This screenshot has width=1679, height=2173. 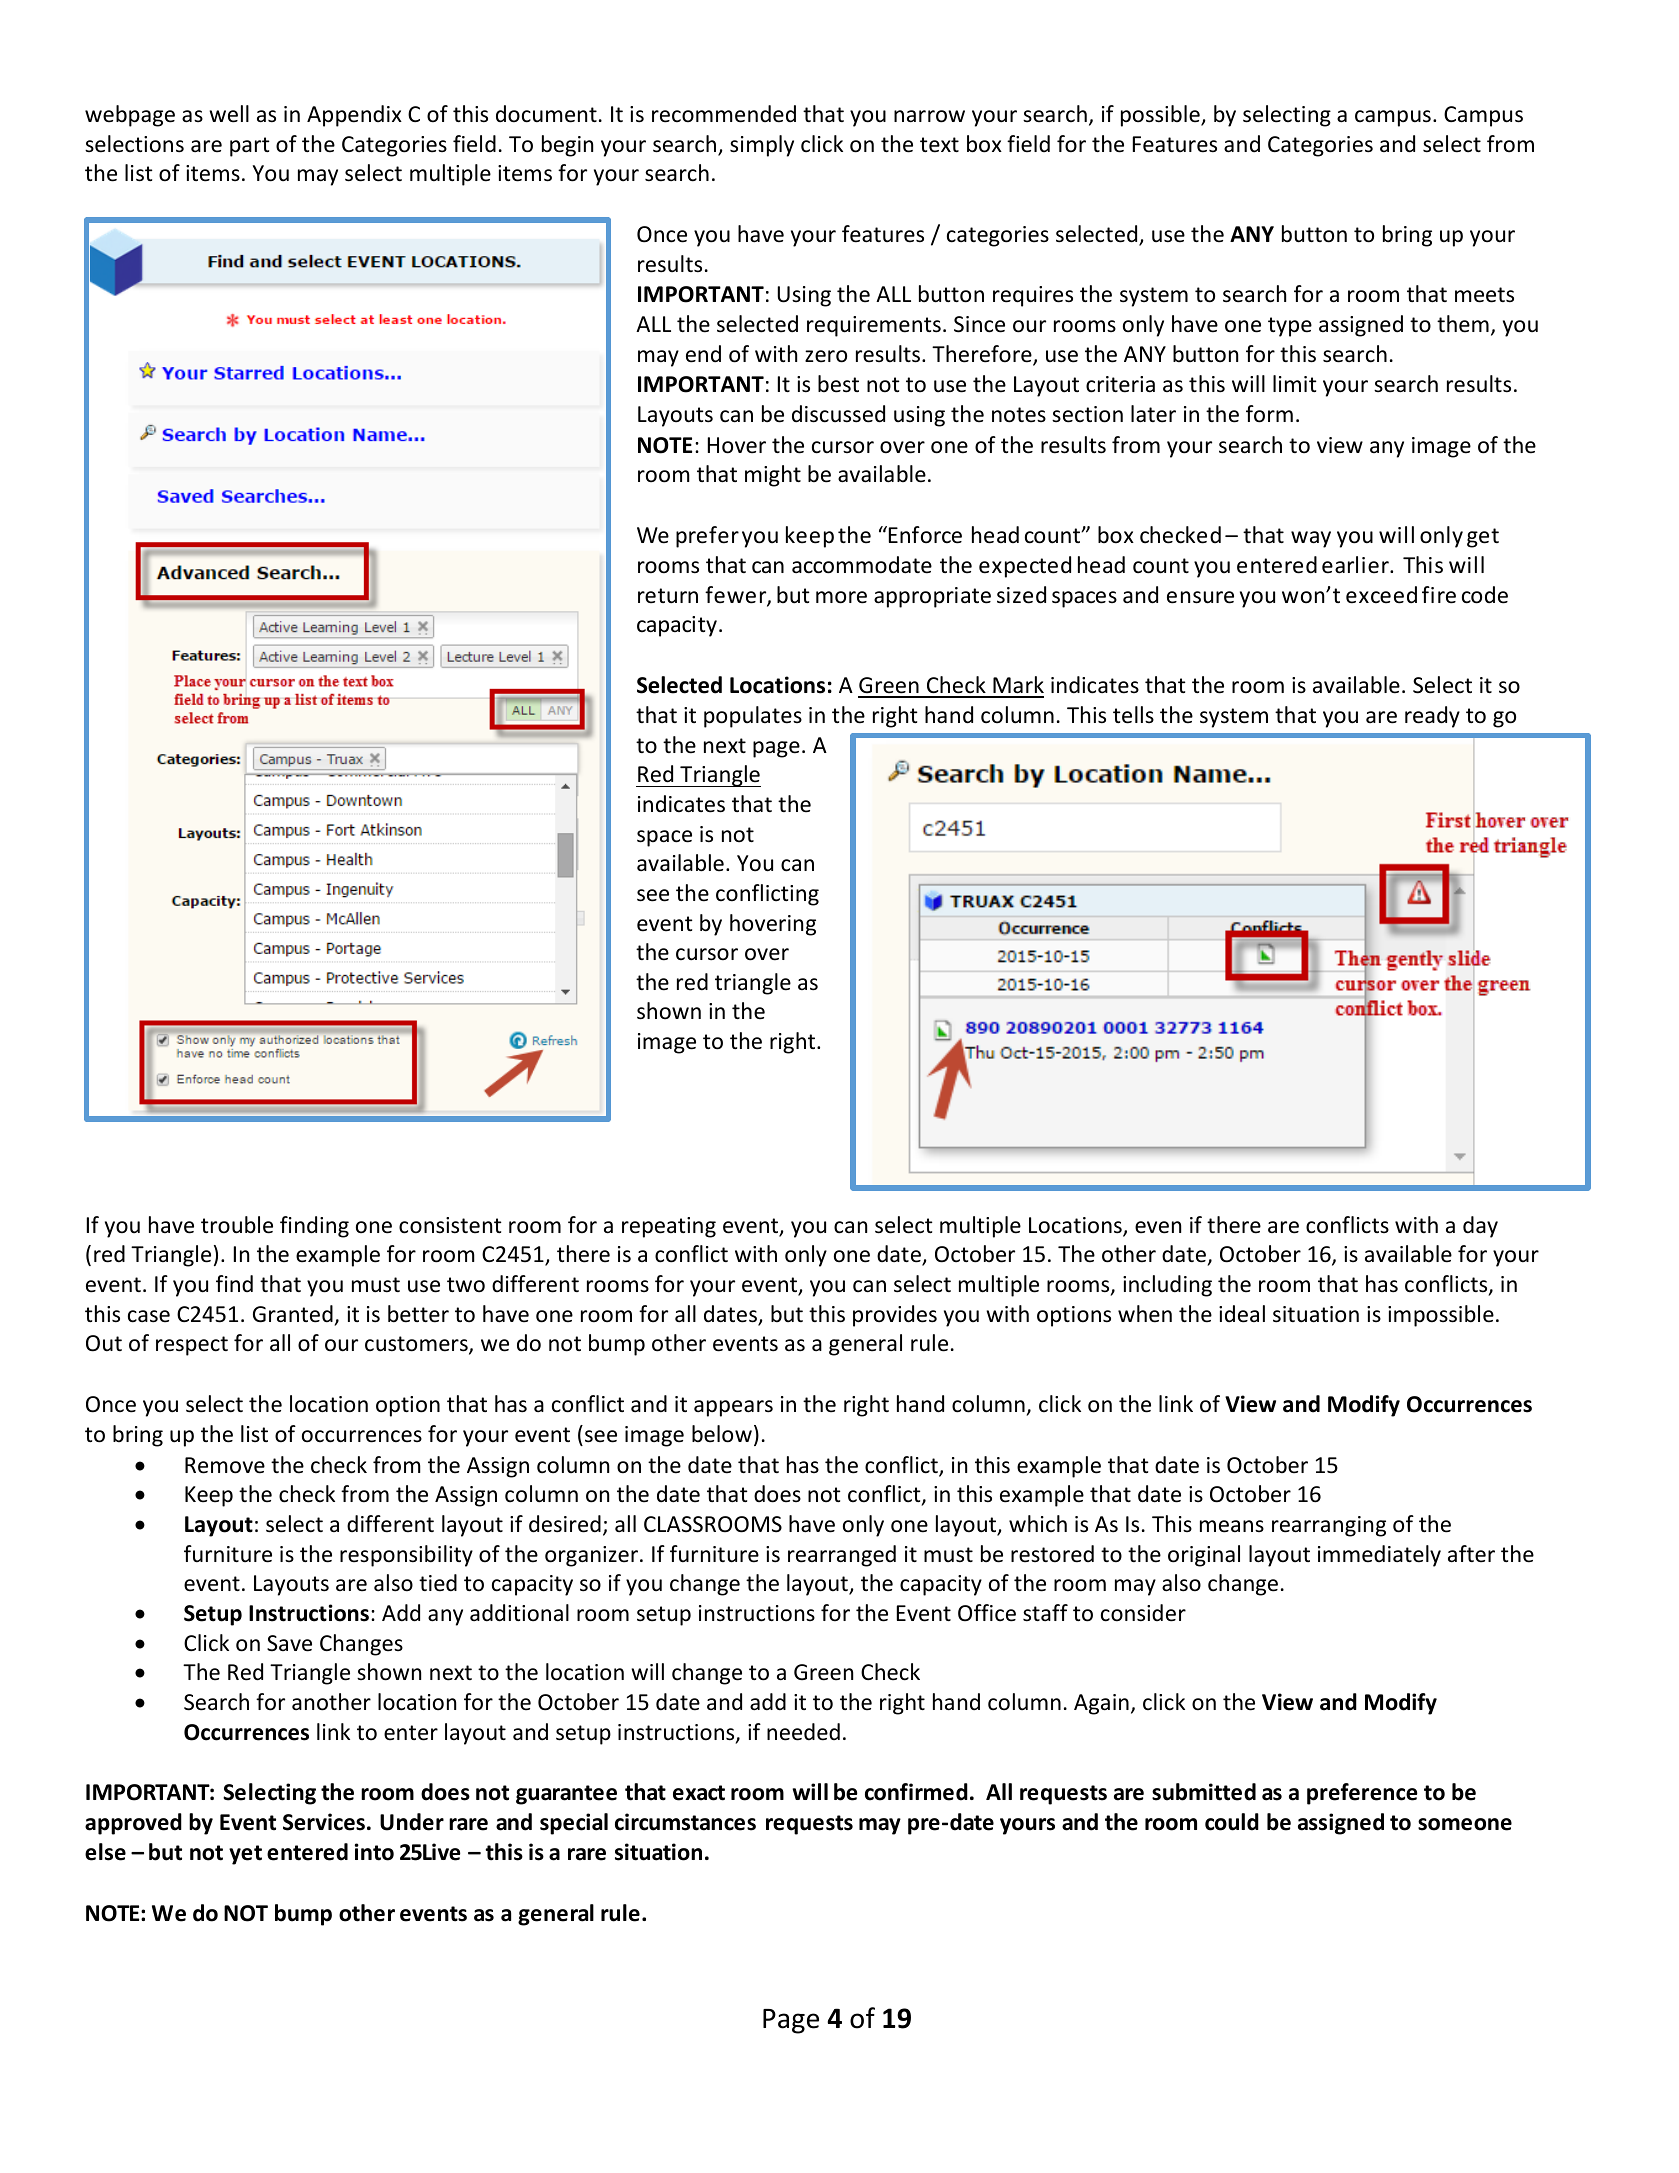 I want to click on day, so click(x=1480, y=1227).
